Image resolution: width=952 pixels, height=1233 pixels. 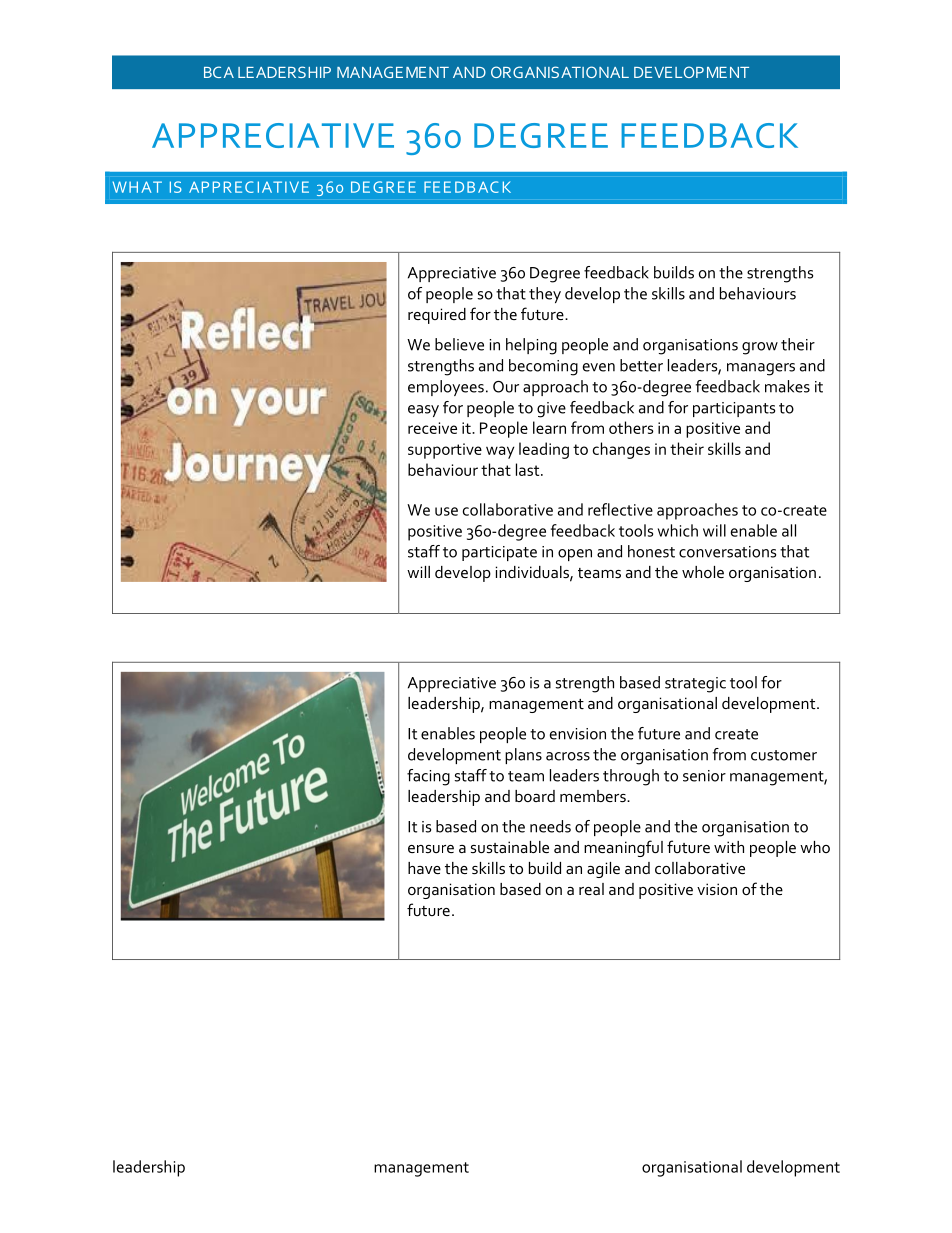 What do you see at coordinates (423, 411) in the screenshot?
I see `easy` at bounding box center [423, 411].
